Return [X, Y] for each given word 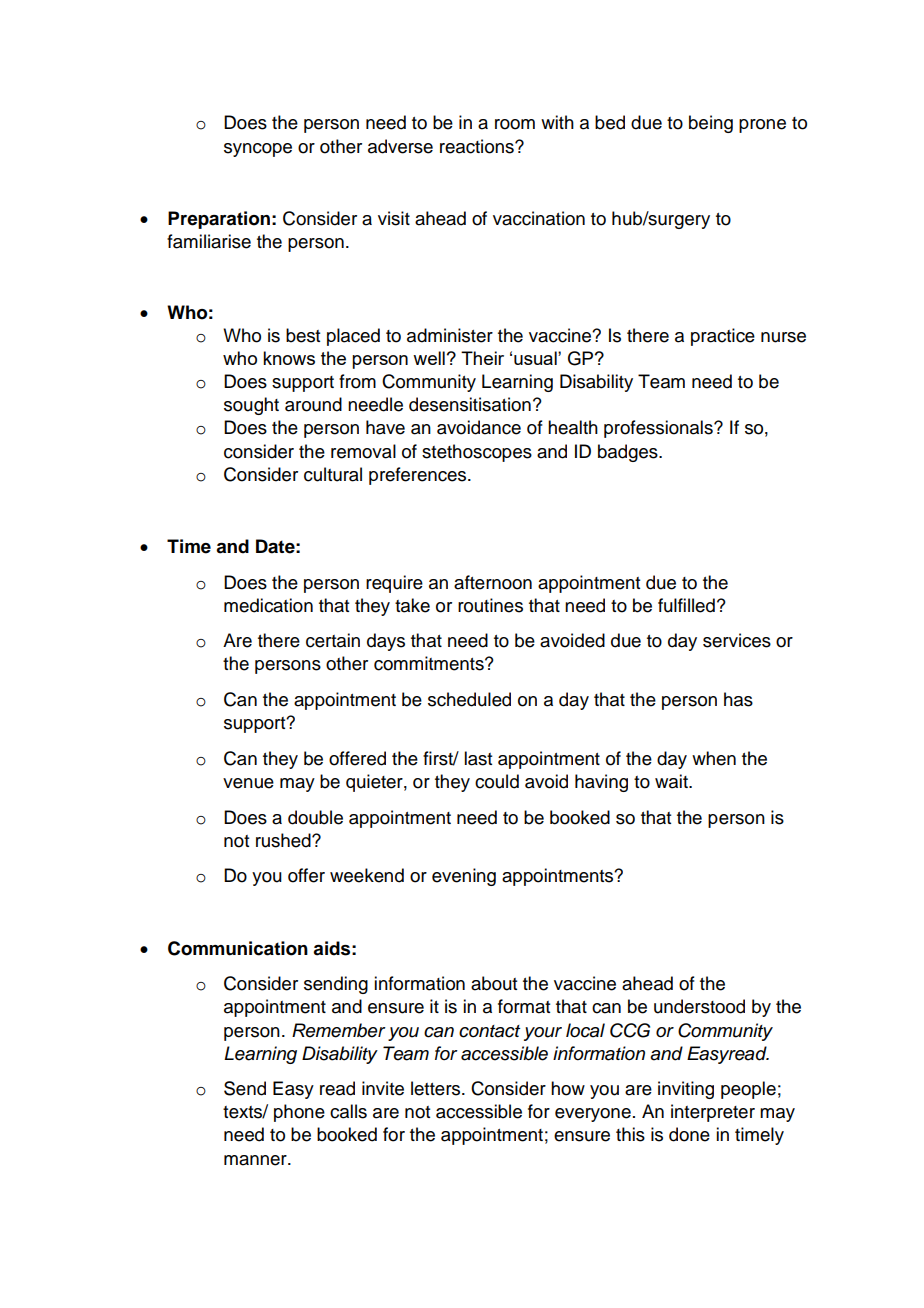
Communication [238, 948]
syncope [258, 150]
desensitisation [470, 404]
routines [490, 605]
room [515, 124]
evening [464, 877]
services [737, 640]
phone [299, 1113]
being [711, 124]
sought [251, 406]
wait [672, 781]
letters [437, 1088]
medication [268, 605]
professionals [659, 429]
